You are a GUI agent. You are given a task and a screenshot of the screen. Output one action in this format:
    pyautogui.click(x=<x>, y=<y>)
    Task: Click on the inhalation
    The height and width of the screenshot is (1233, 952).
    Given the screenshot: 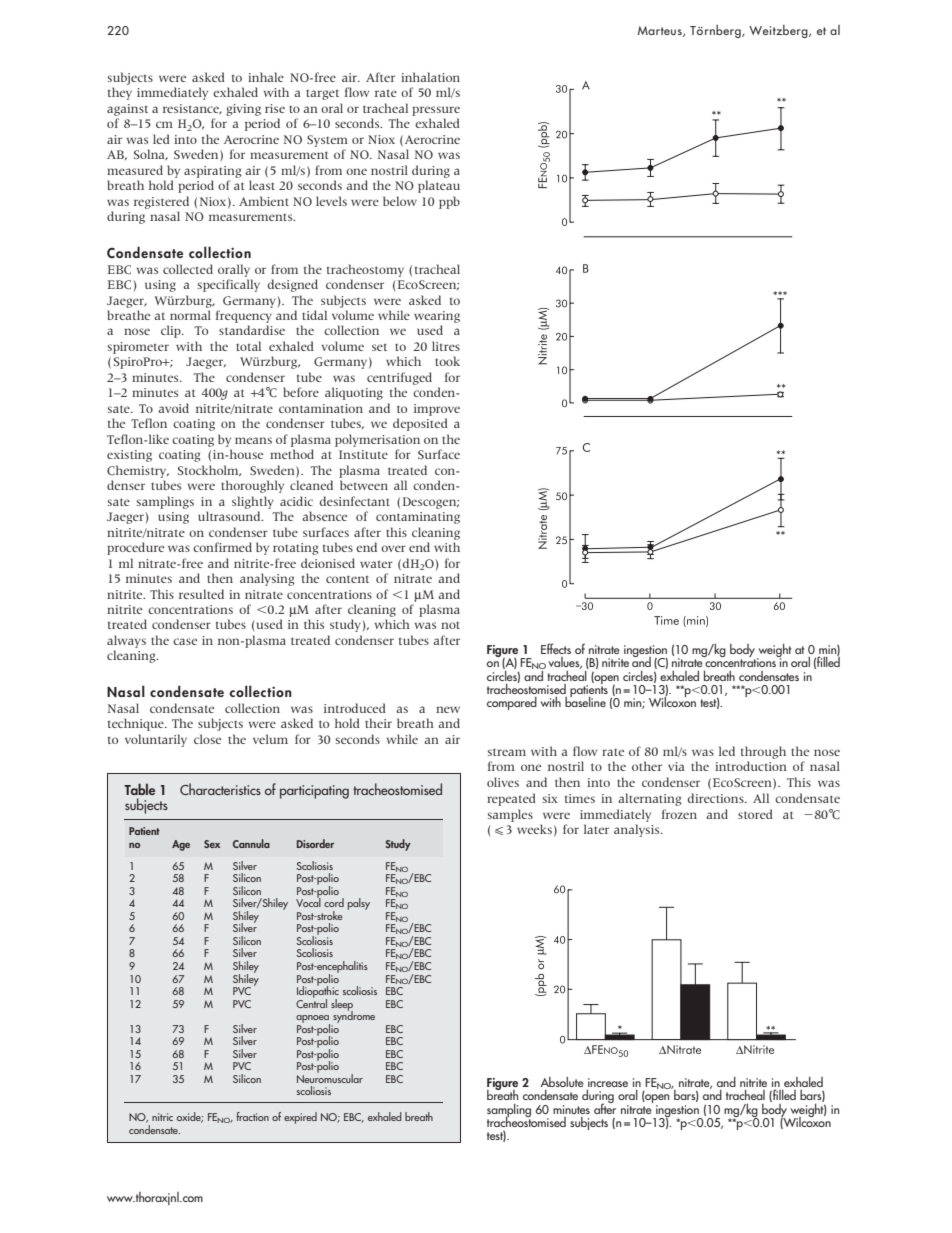 What is the action you would take?
    pyautogui.click(x=430, y=77)
